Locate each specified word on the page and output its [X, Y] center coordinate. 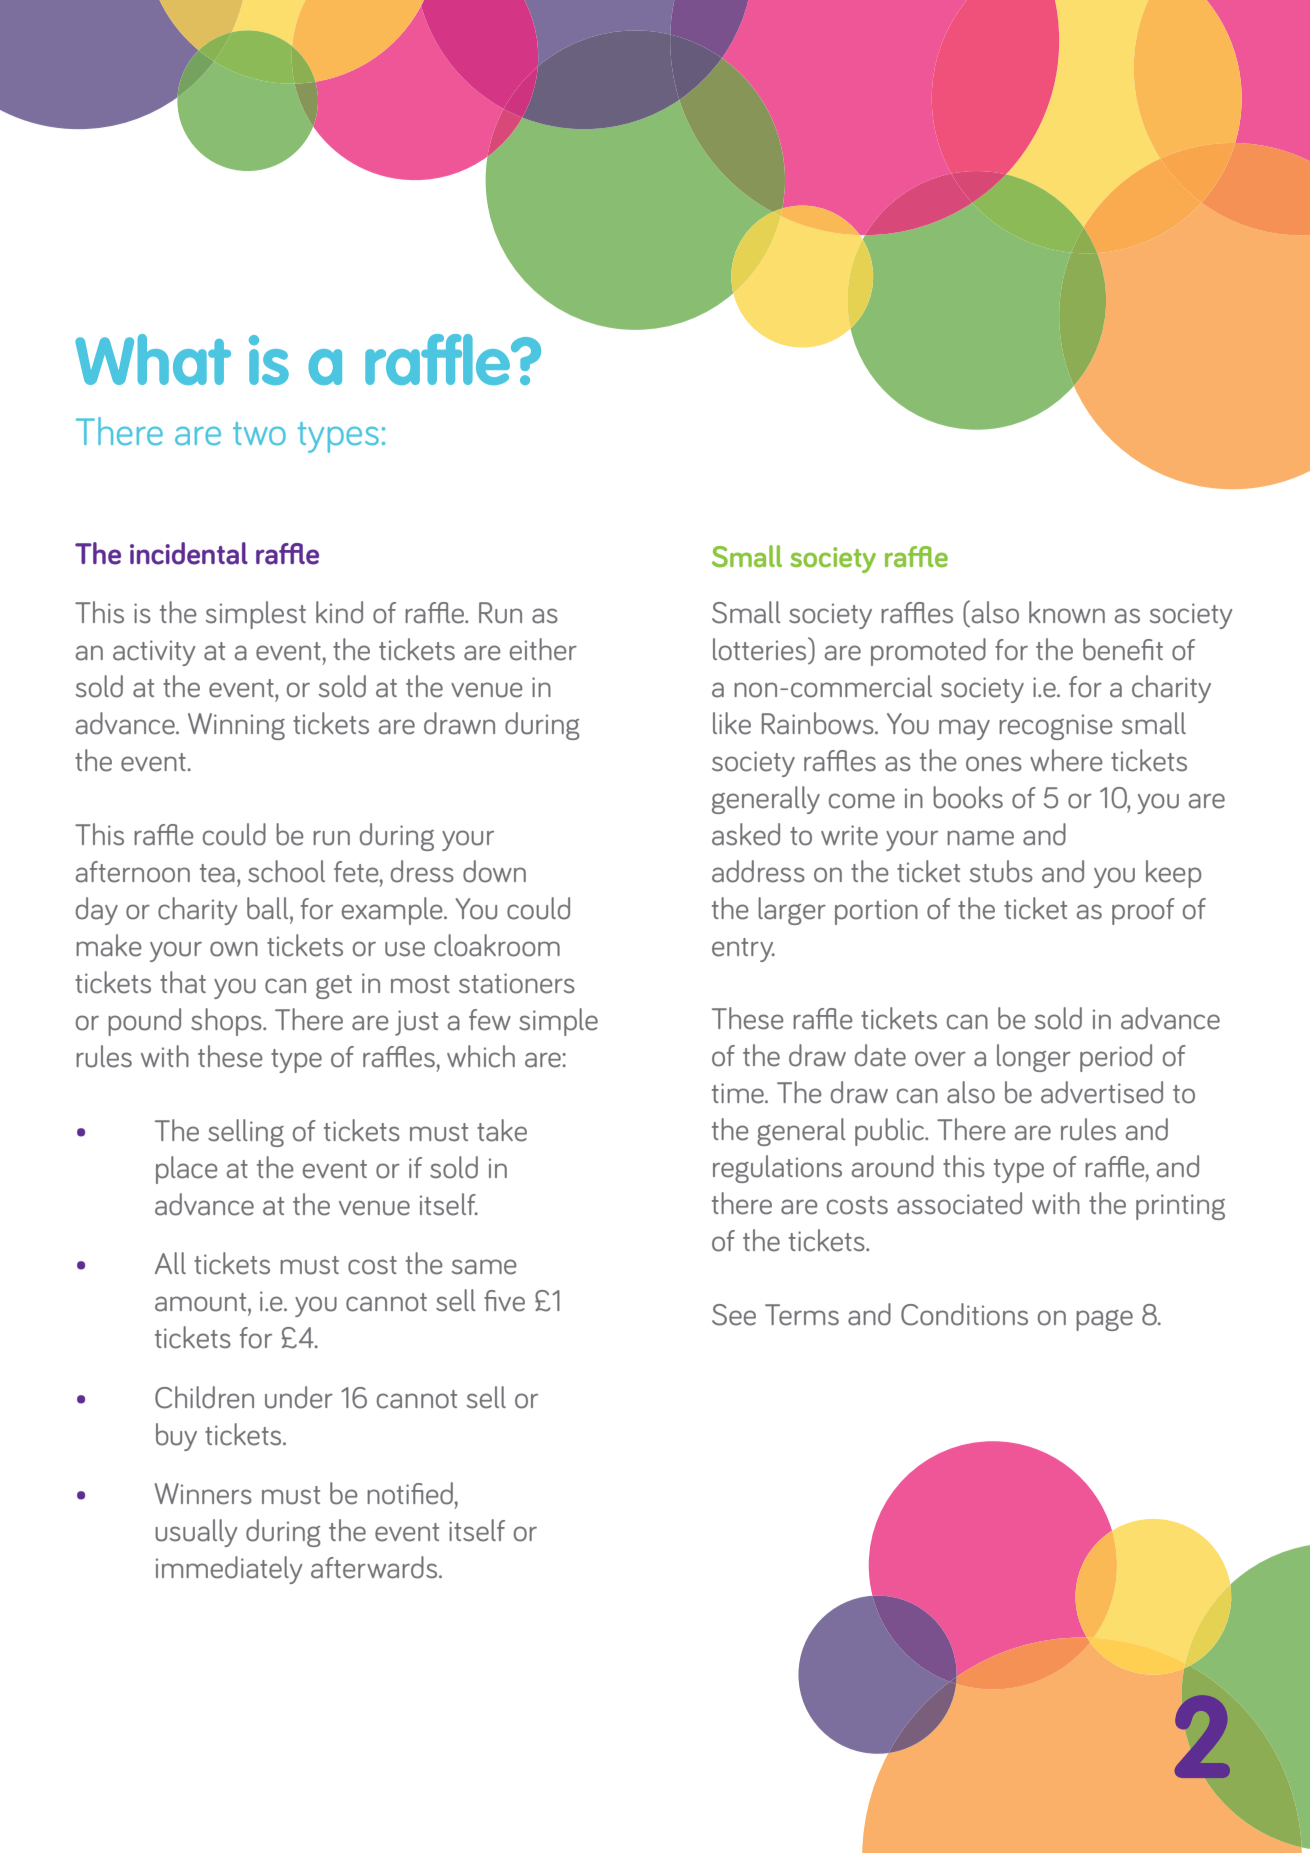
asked [746, 834]
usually [196, 1533]
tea [217, 873]
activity [154, 653]
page [1104, 1320]
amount [202, 1302]
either [543, 649]
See [734, 1315]
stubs [1001, 871]
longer [1034, 1058]
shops [227, 1022]
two [259, 433]
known [1067, 612]
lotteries [761, 649]
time [739, 1093]
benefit [1123, 649]
